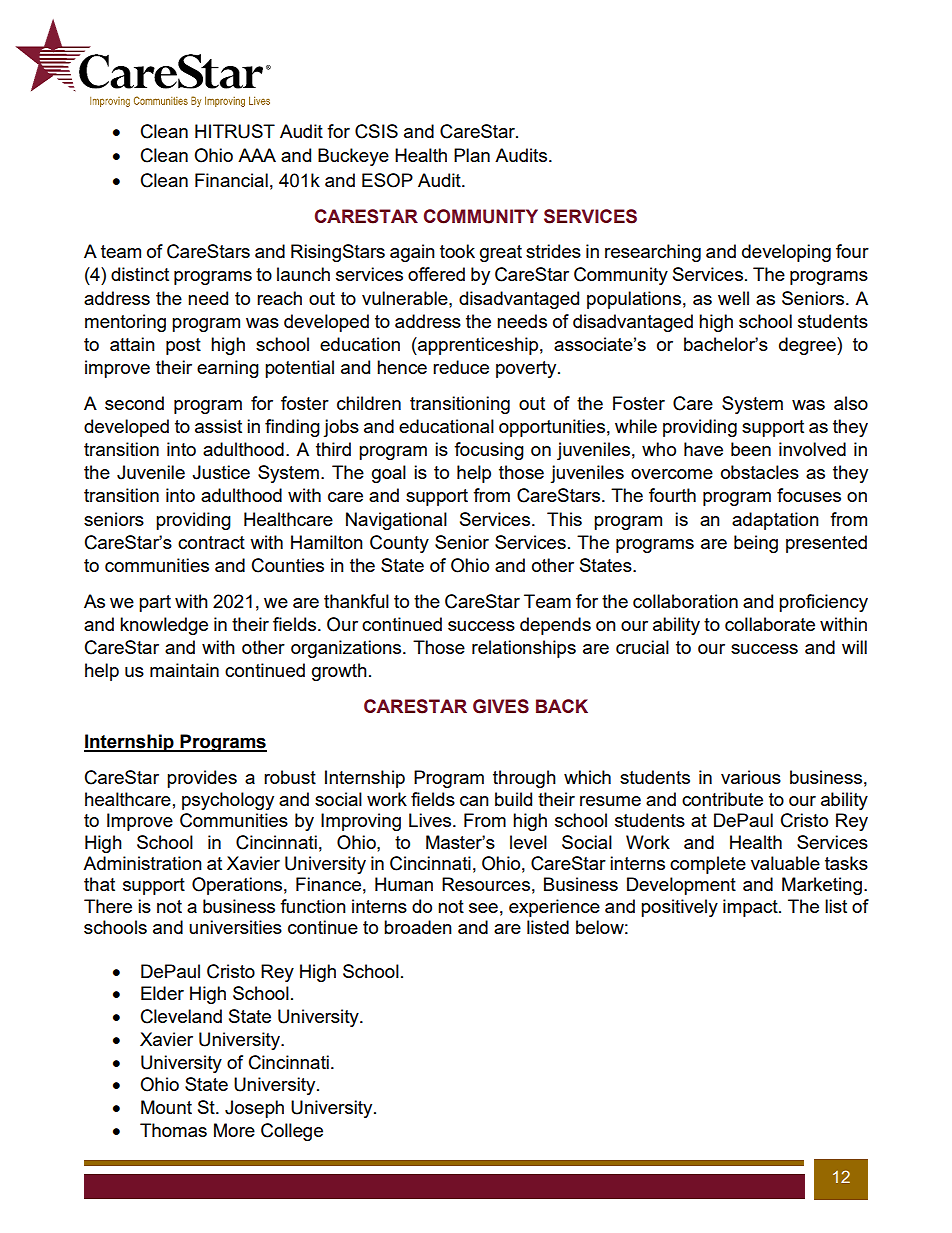 The image size is (952, 1233). What do you see at coordinates (472, 155) in the image?
I see `Plan` at bounding box center [472, 155].
